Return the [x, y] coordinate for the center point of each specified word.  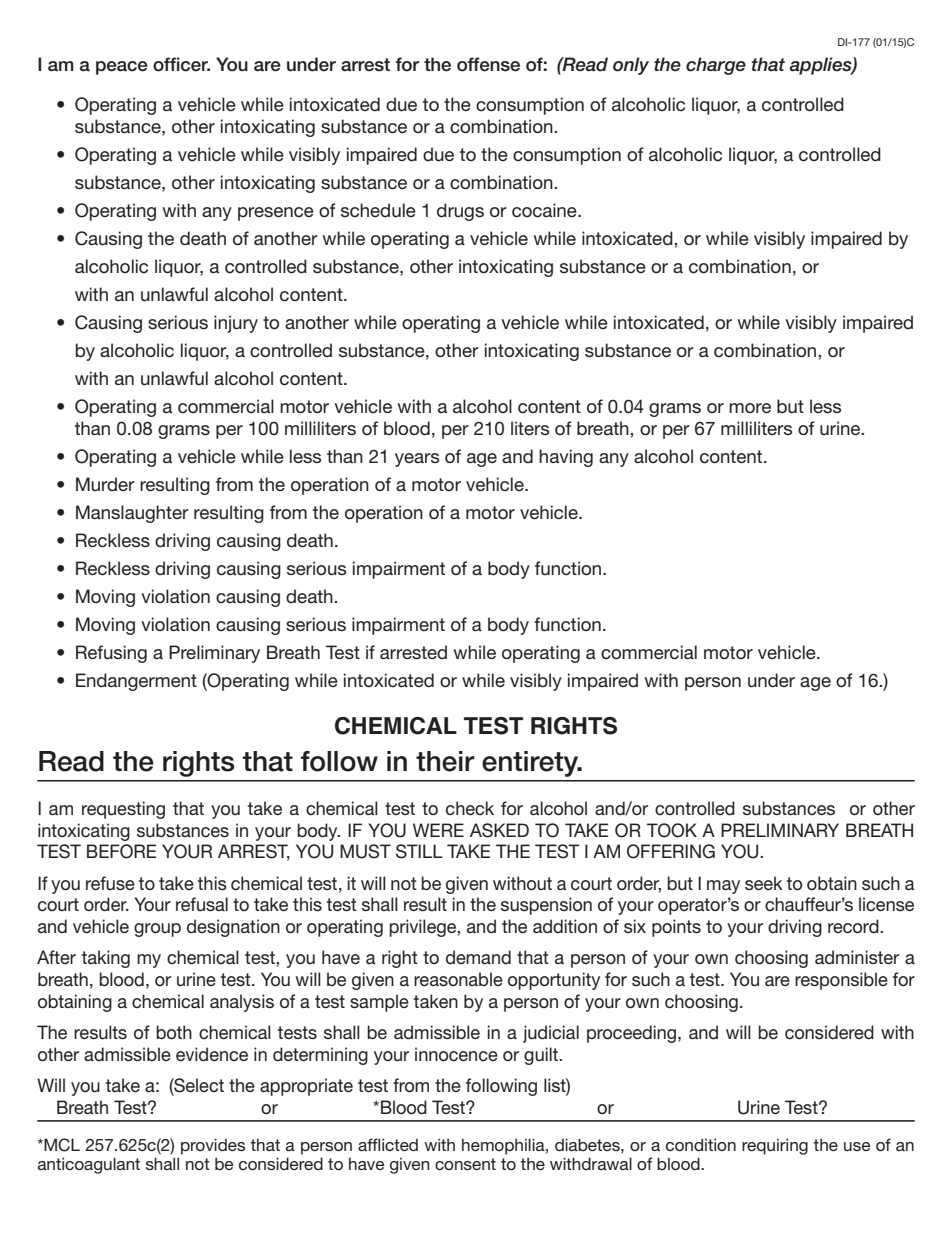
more [750, 408]
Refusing [111, 654]
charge [716, 66]
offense [488, 64]
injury [236, 324]
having [566, 458]
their [445, 761]
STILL [419, 851]
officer [181, 64]
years [417, 460]
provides [213, 1146]
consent [465, 1164]
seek [763, 883]
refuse [110, 883]
